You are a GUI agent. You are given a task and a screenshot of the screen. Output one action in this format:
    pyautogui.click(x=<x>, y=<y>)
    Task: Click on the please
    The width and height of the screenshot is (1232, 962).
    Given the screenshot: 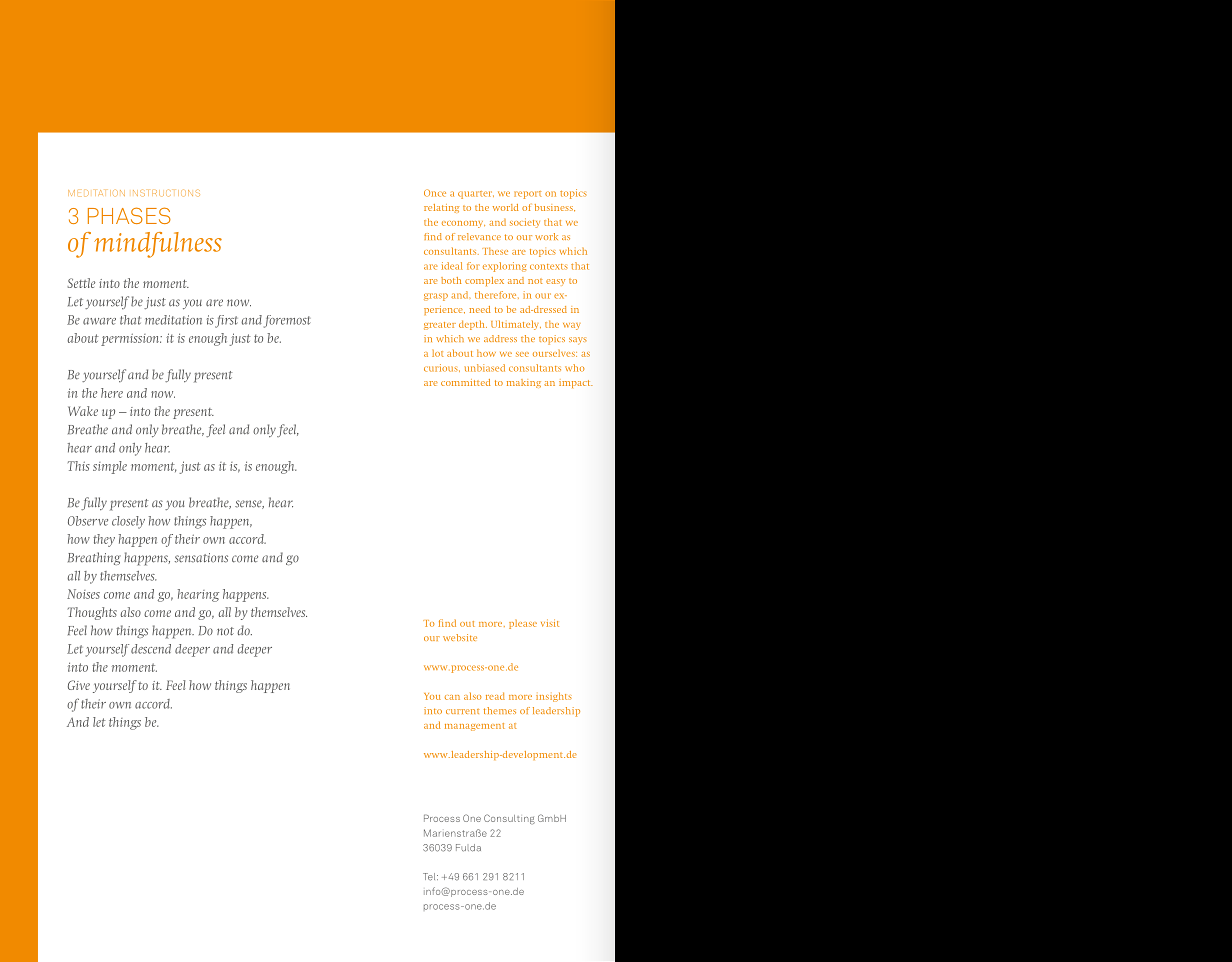 What is the action you would take?
    pyautogui.click(x=523, y=624)
